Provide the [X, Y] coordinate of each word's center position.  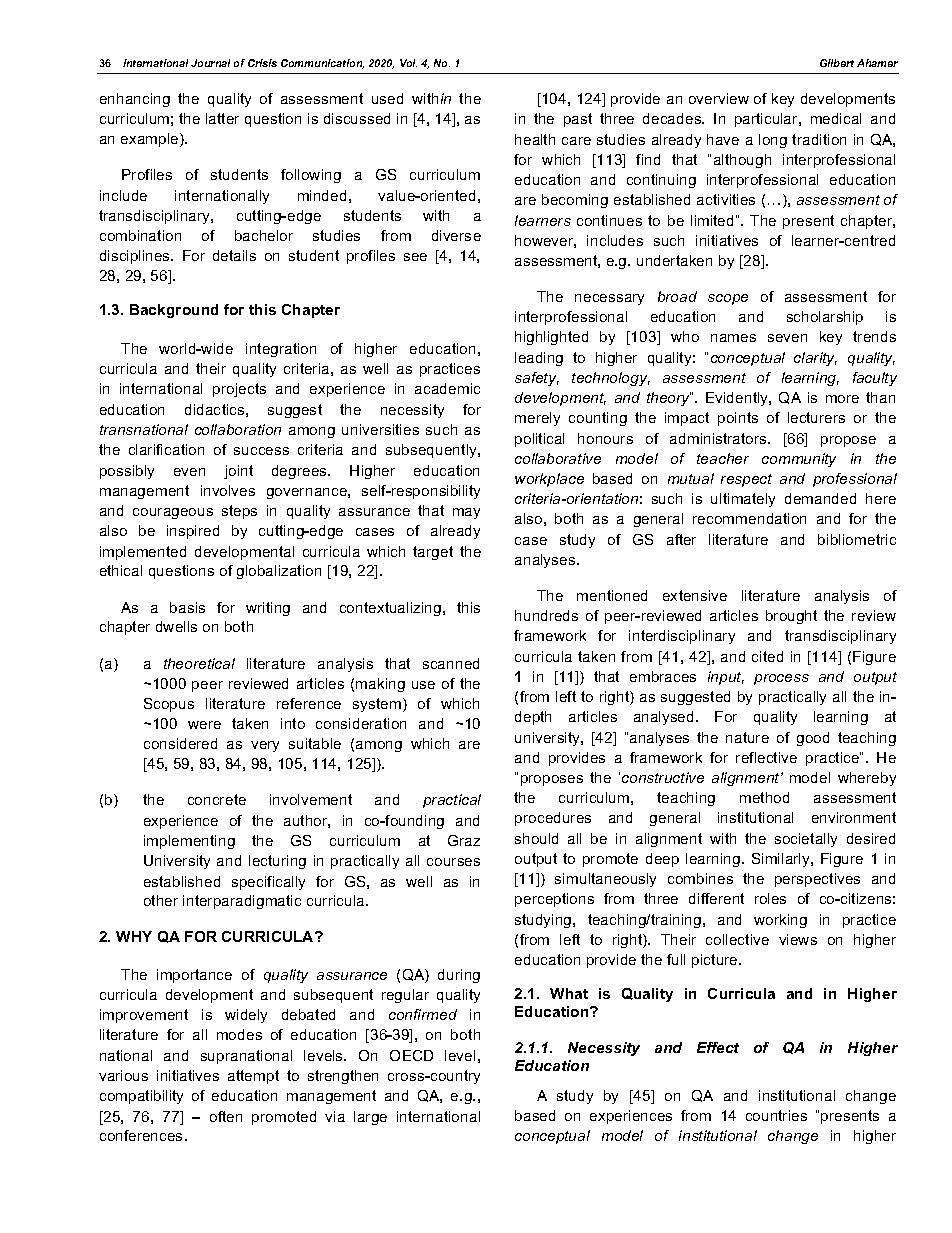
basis [187, 607]
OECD [411, 1055]
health [535, 139]
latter [222, 118]
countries [776, 1115]
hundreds [546, 615]
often [226, 1116]
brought [791, 617]
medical [836, 118]
